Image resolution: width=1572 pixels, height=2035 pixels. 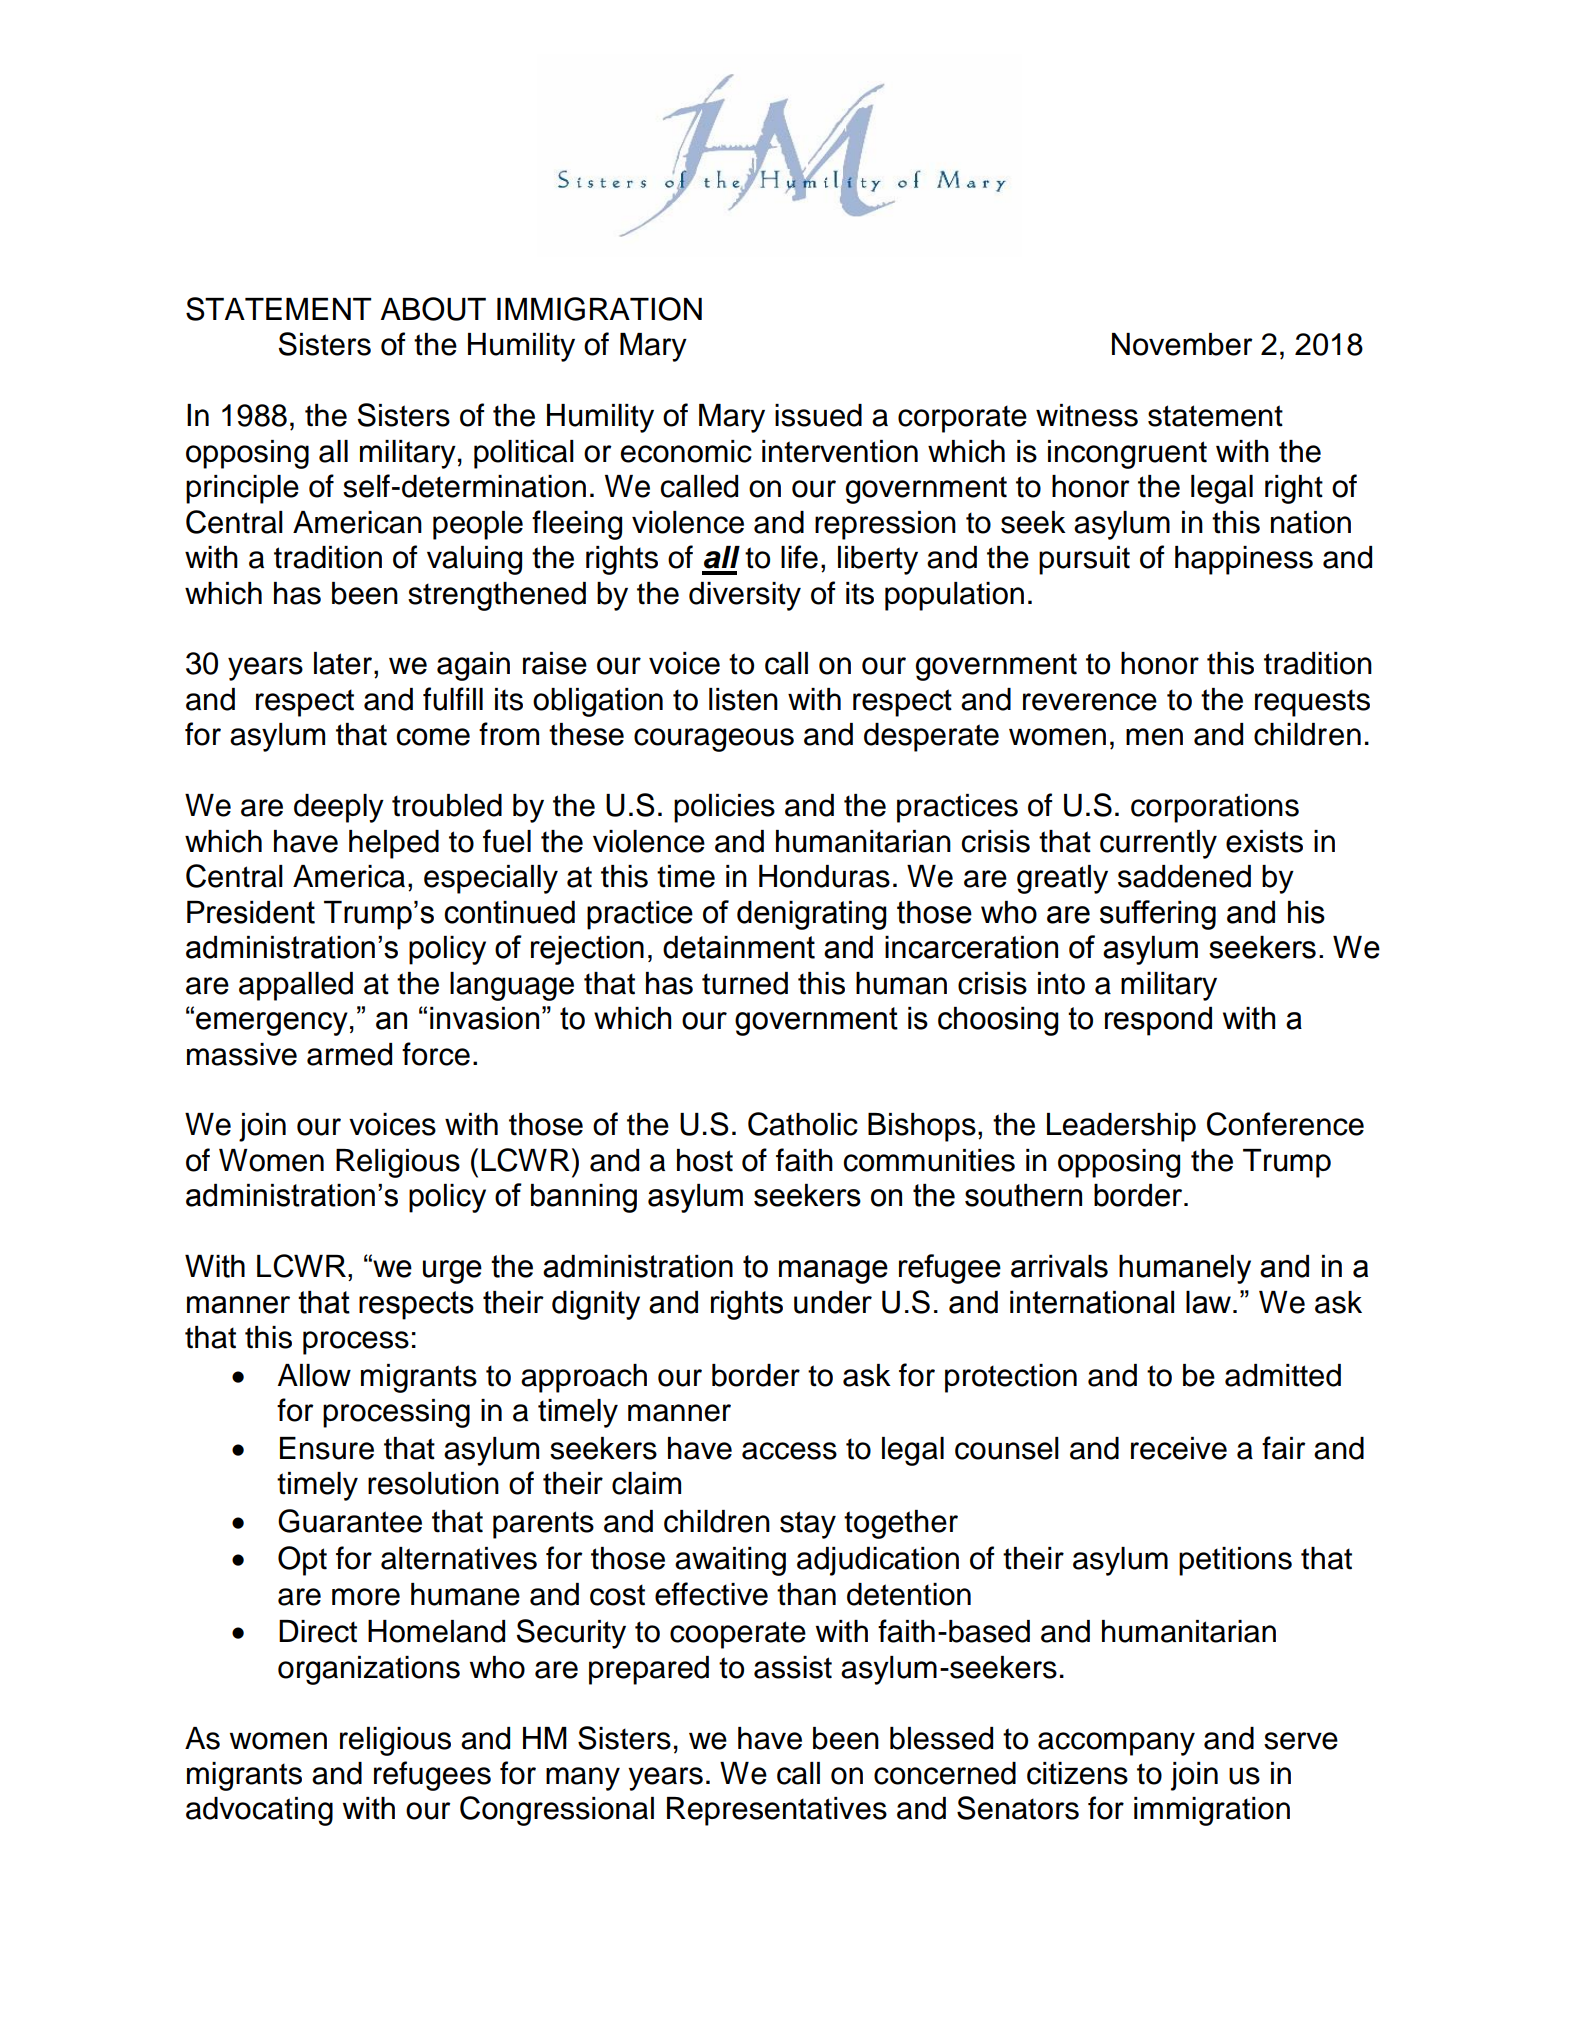 I want to click on listen, so click(x=743, y=699).
